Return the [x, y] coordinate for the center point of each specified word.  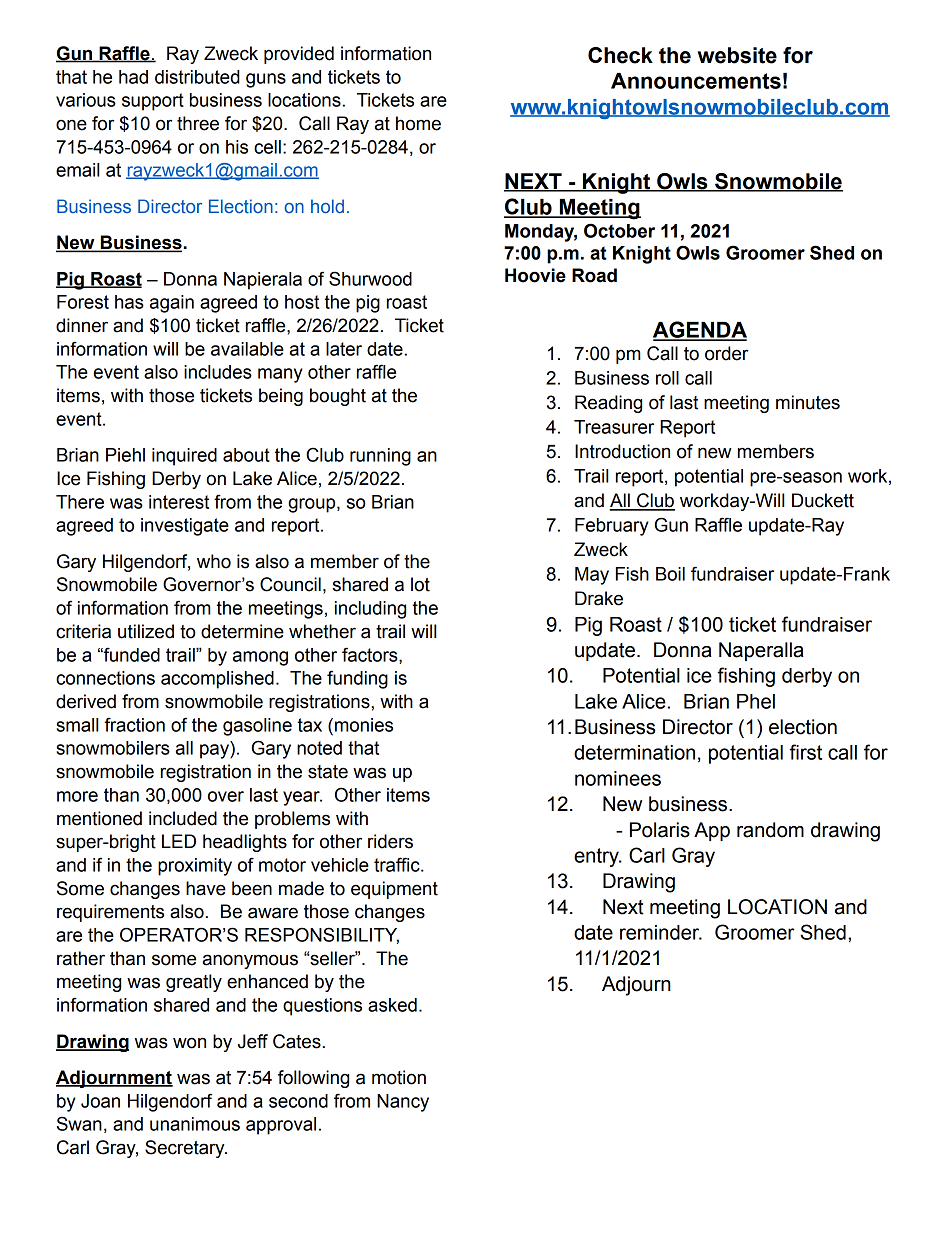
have [206, 888]
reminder [660, 932]
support [153, 102]
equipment [394, 890]
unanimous [195, 1124]
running [380, 457]
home [418, 123]
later [344, 349]
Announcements [696, 81]
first [806, 752]
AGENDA [700, 330]
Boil [670, 574]
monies [364, 725]
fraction [135, 724]
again [172, 304]
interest [179, 502]
